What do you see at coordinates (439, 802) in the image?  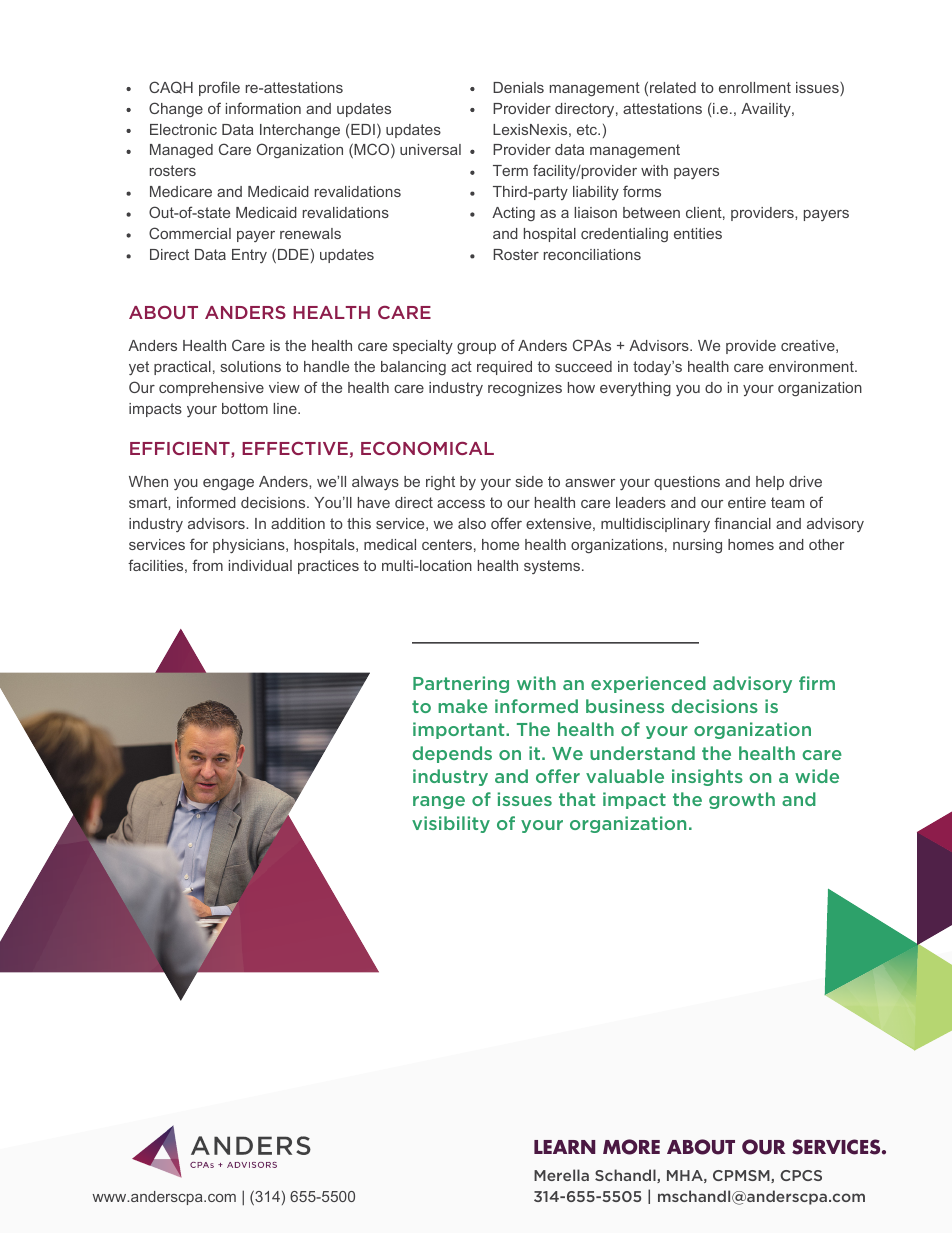 I see `range` at bounding box center [439, 802].
